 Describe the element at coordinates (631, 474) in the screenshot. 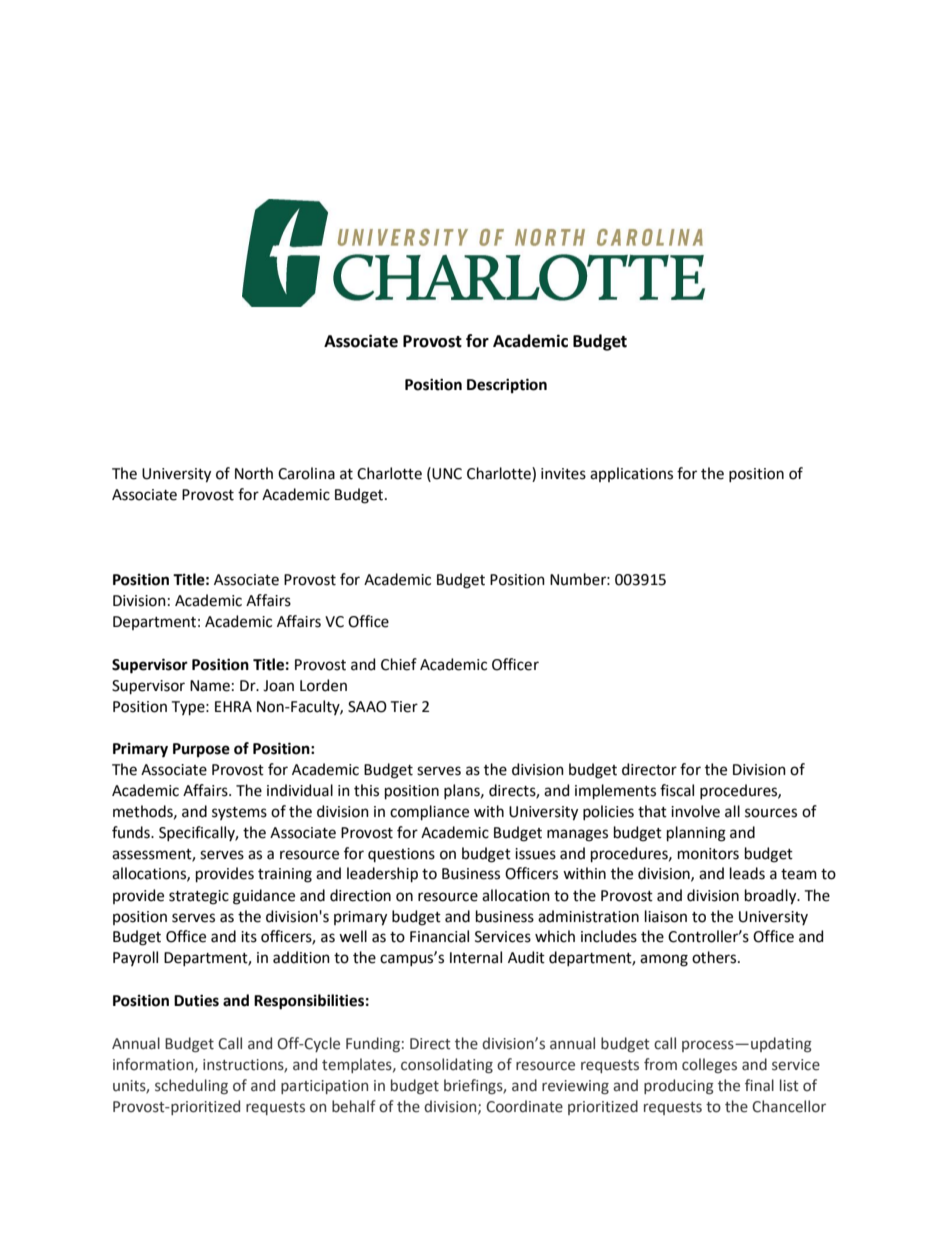

I see `applications` at that location.
